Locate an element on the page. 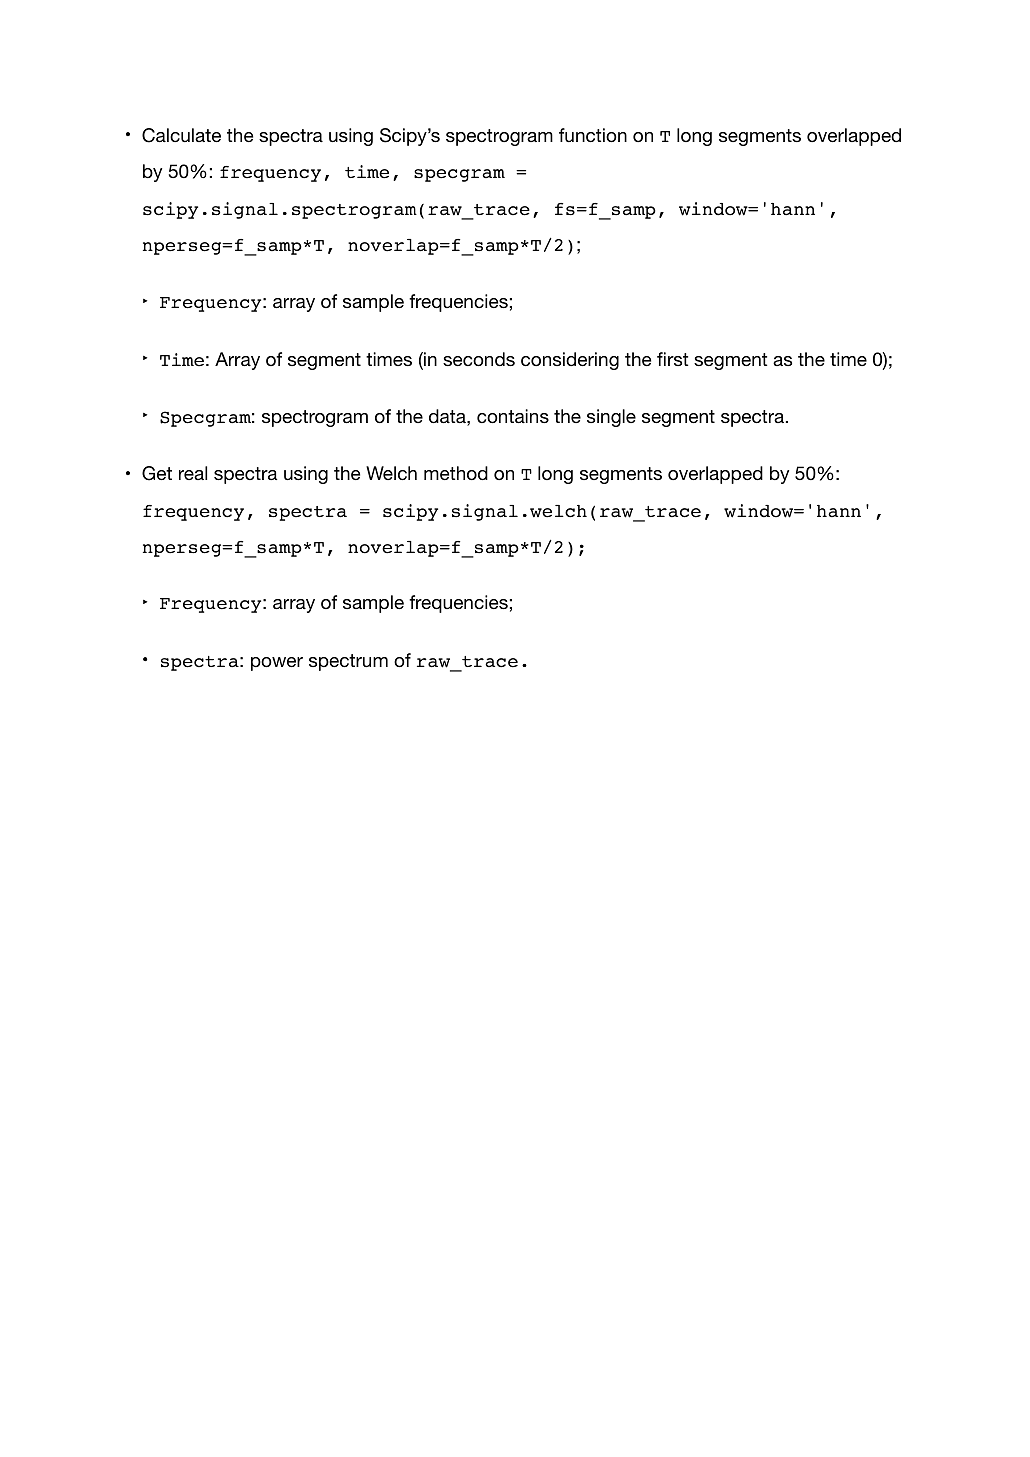 The image size is (1030, 1457). considering is located at coordinates (570, 361).
